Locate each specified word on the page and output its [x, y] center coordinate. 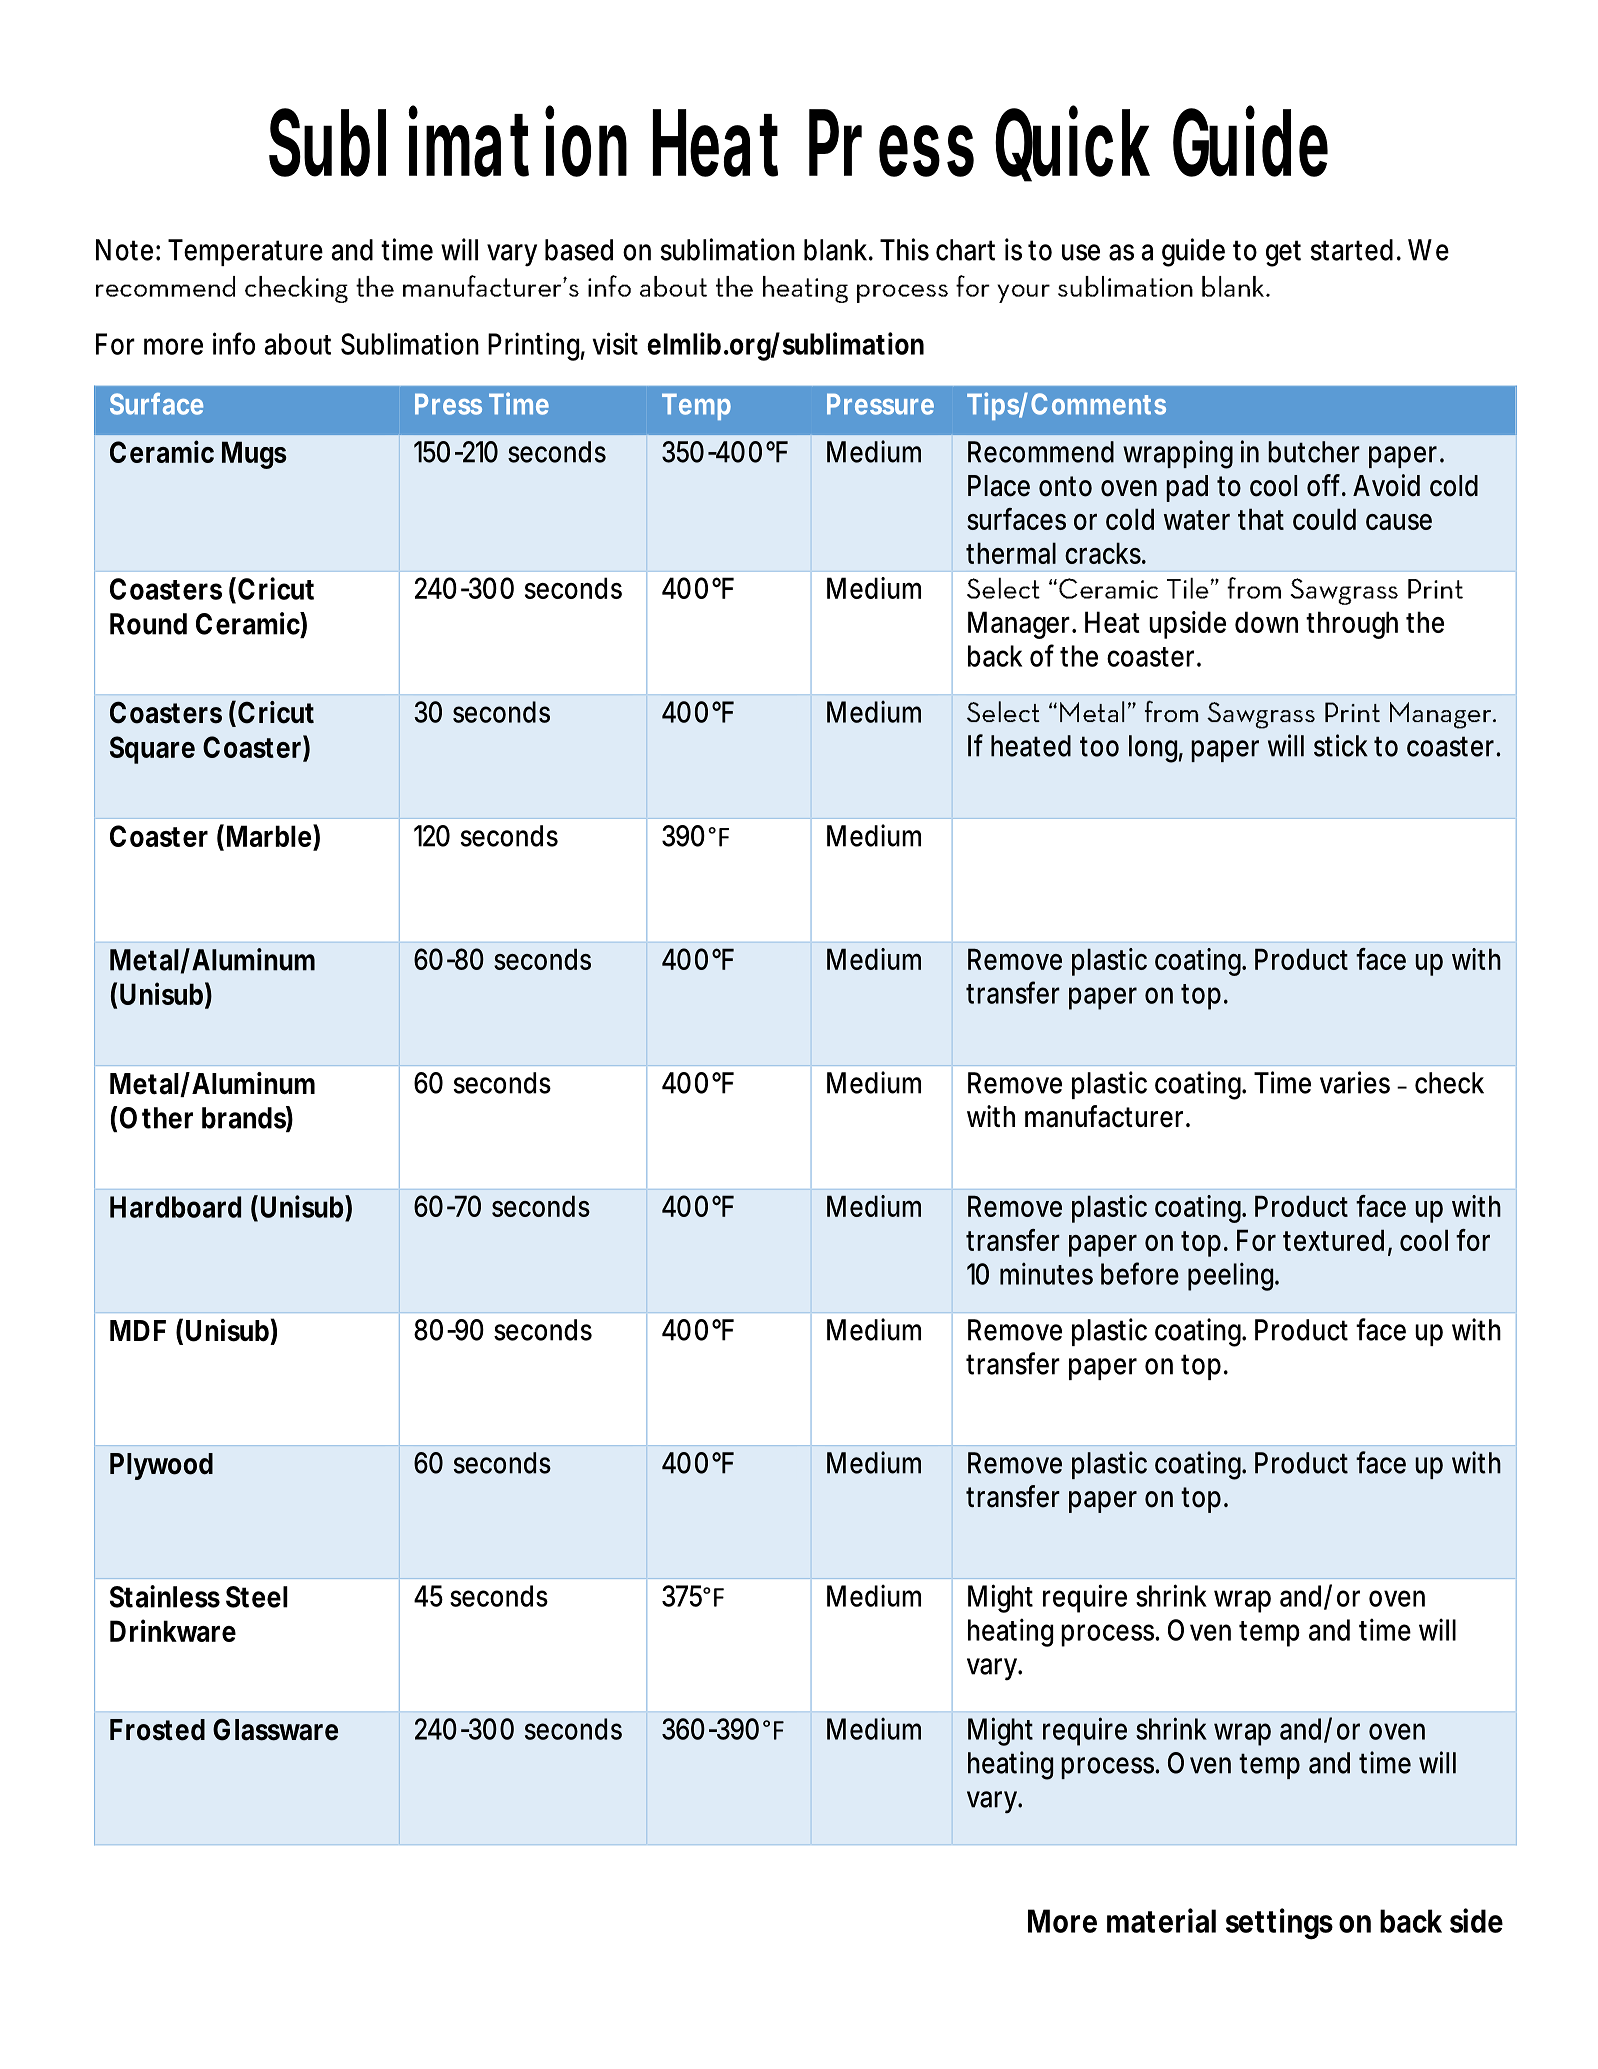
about [298, 344]
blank [837, 250]
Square [152, 750]
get [1283, 253]
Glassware [275, 1729]
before [1140, 1273]
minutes [1046, 1273]
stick [1341, 745]
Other [156, 1118]
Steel [257, 1597]
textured [1333, 1240]
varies [1355, 1082]
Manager [1021, 625]
